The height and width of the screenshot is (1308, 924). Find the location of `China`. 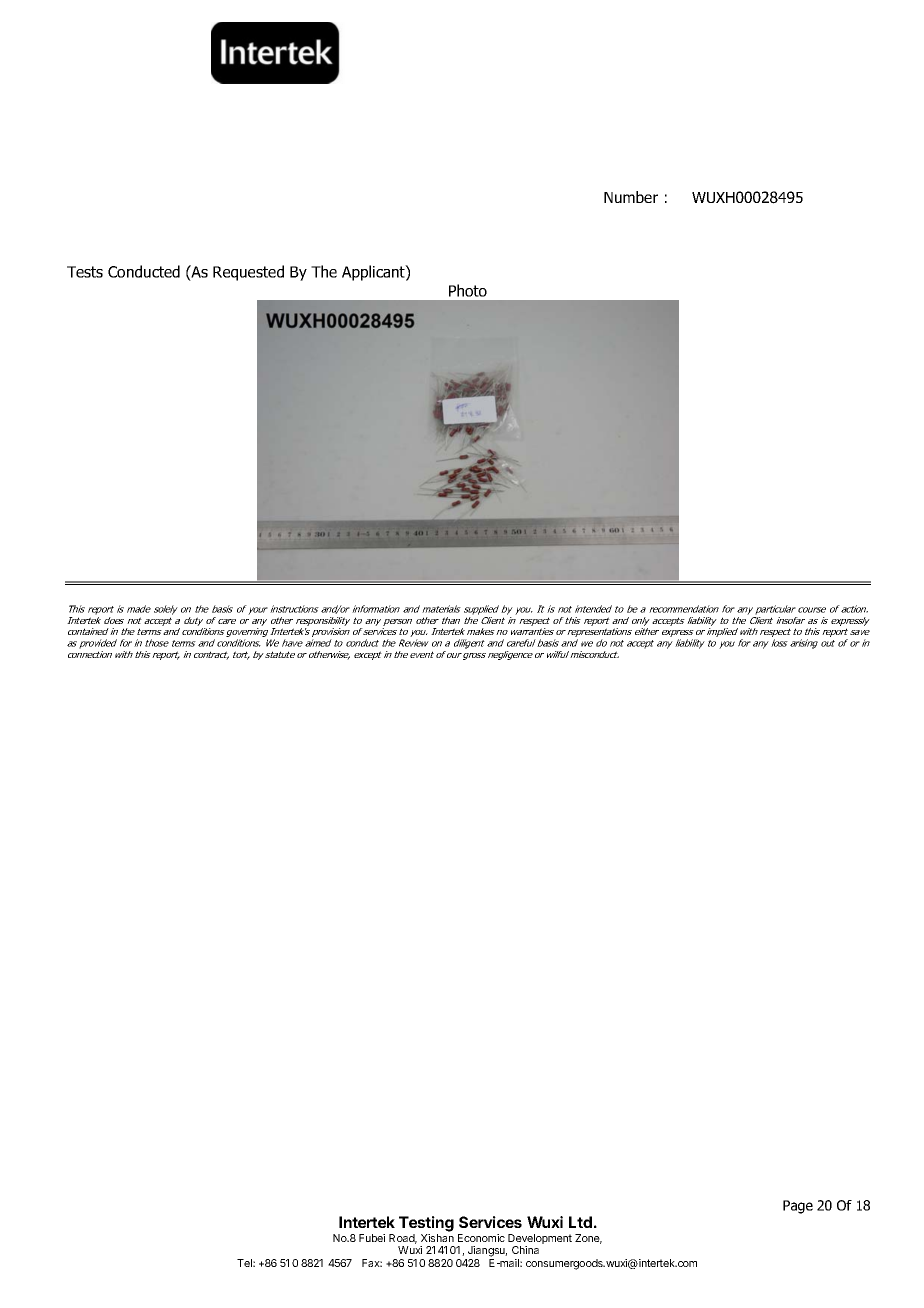

China is located at coordinates (525, 1250).
